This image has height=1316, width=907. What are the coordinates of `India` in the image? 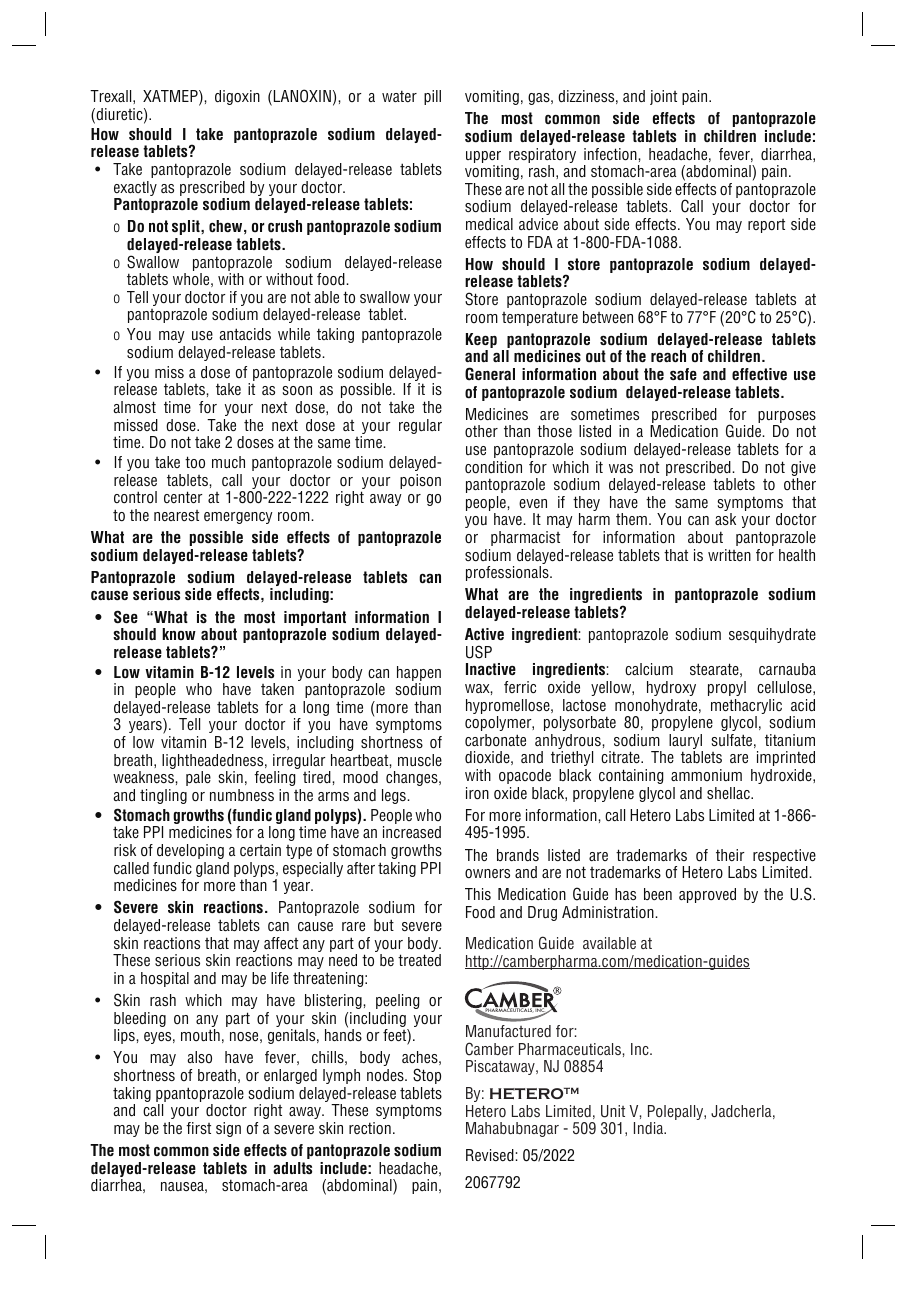 It's located at (649, 1128).
